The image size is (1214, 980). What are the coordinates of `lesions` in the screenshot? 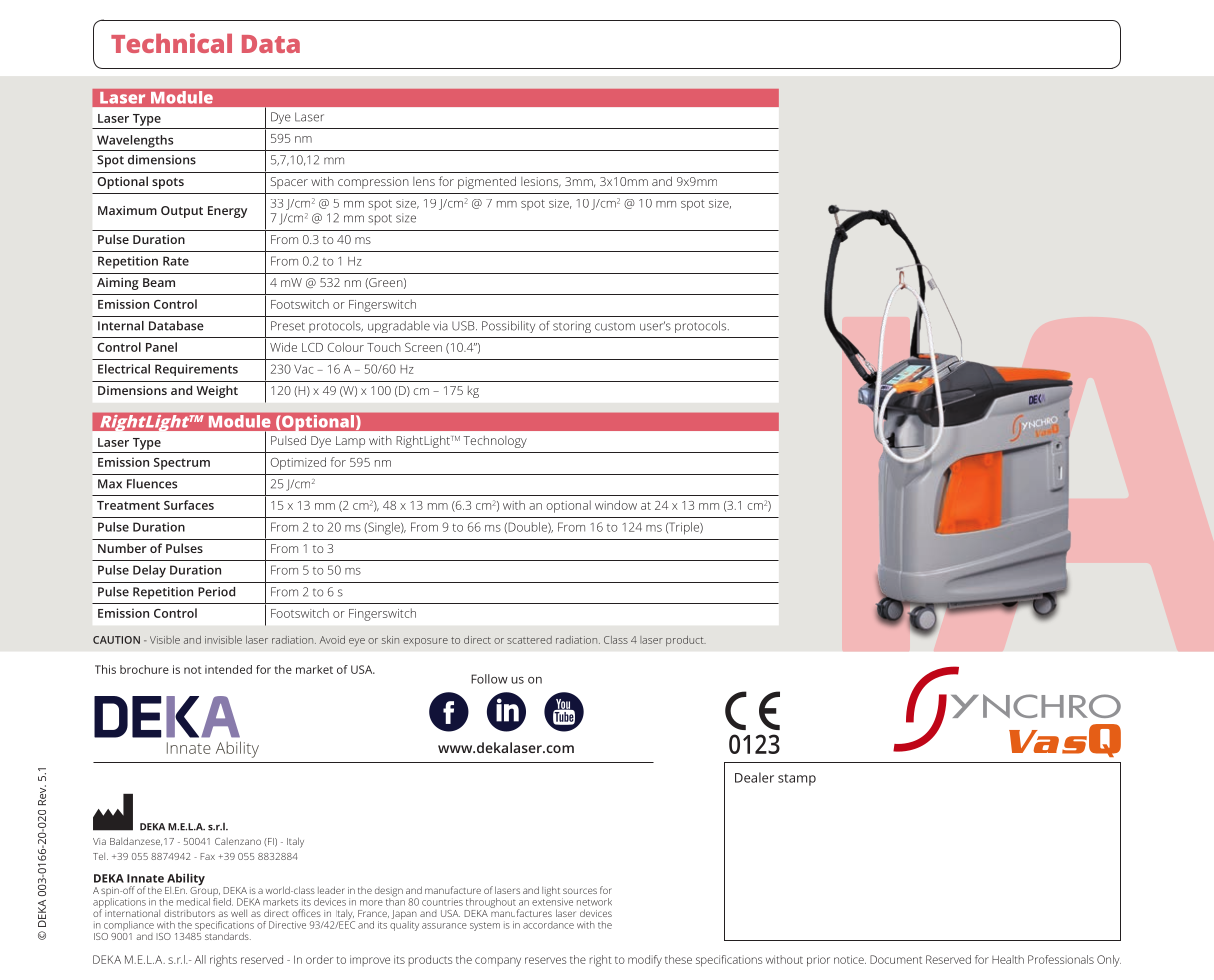 It's located at (541, 182).
